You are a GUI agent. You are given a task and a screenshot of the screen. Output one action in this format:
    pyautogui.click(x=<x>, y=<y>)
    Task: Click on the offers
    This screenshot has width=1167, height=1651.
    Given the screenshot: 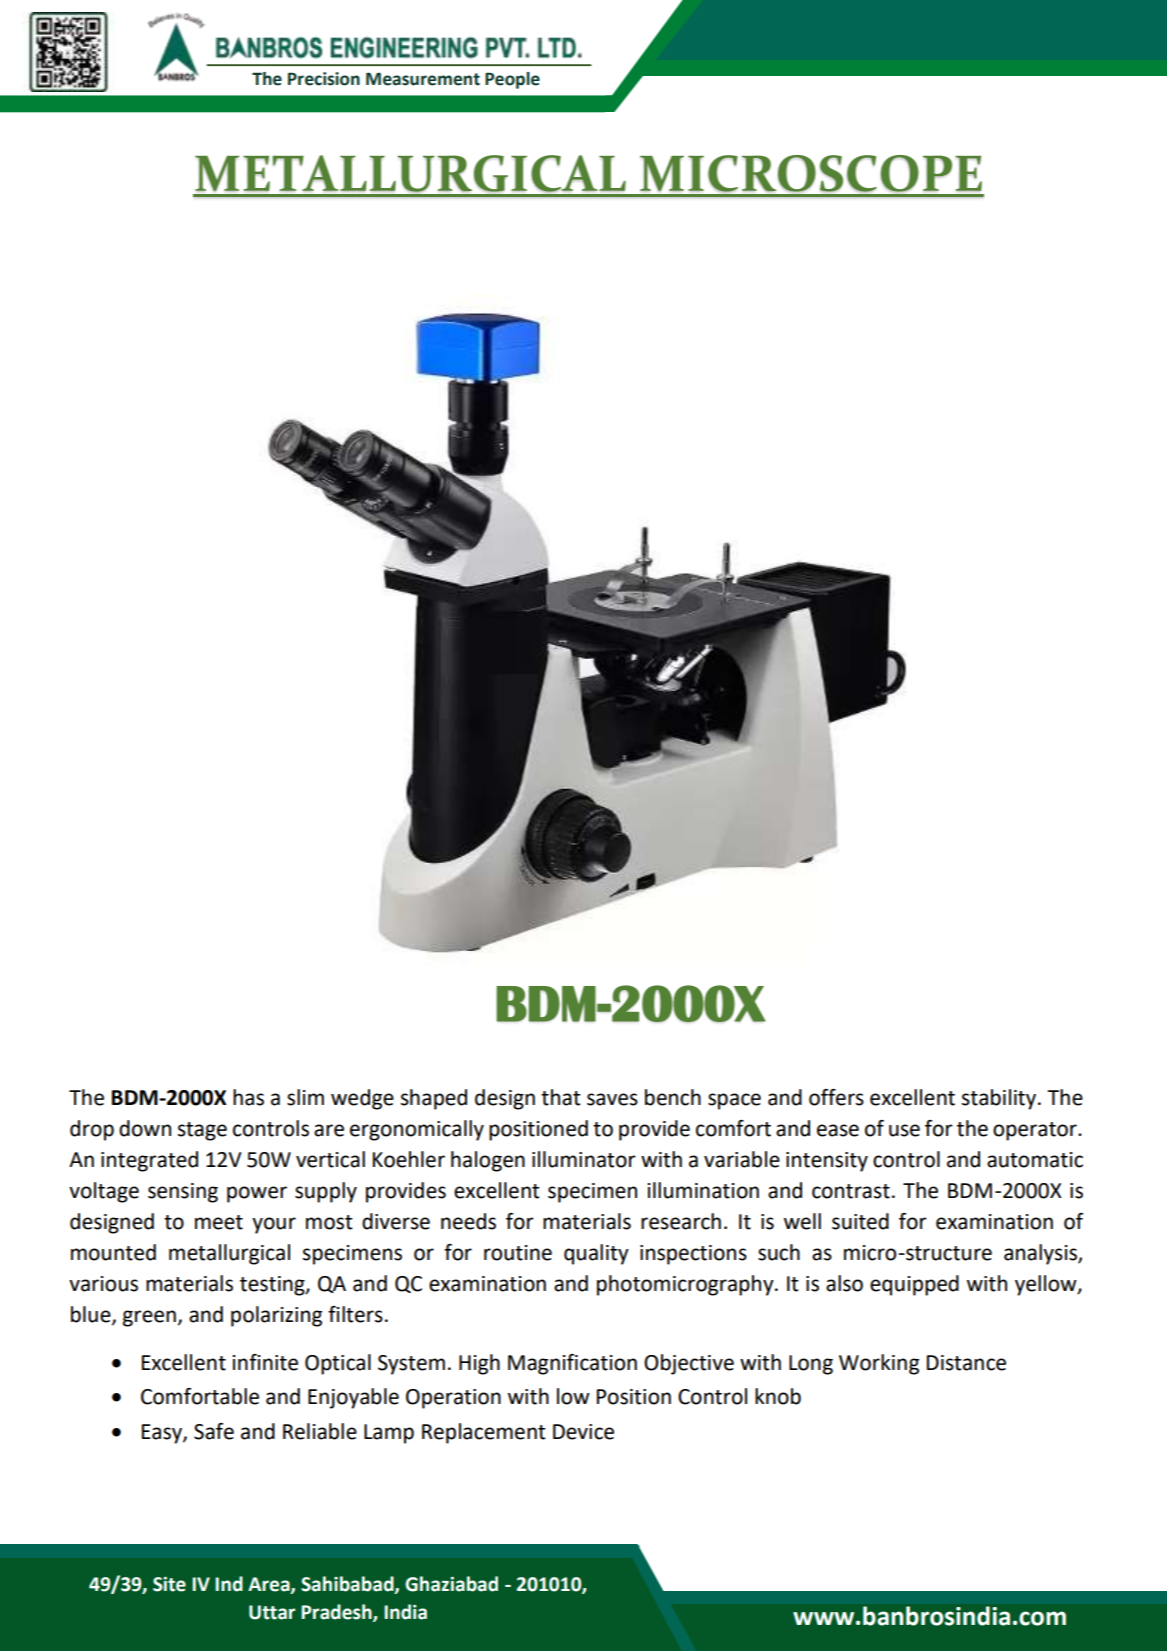 What is the action you would take?
    pyautogui.click(x=836, y=1097)
